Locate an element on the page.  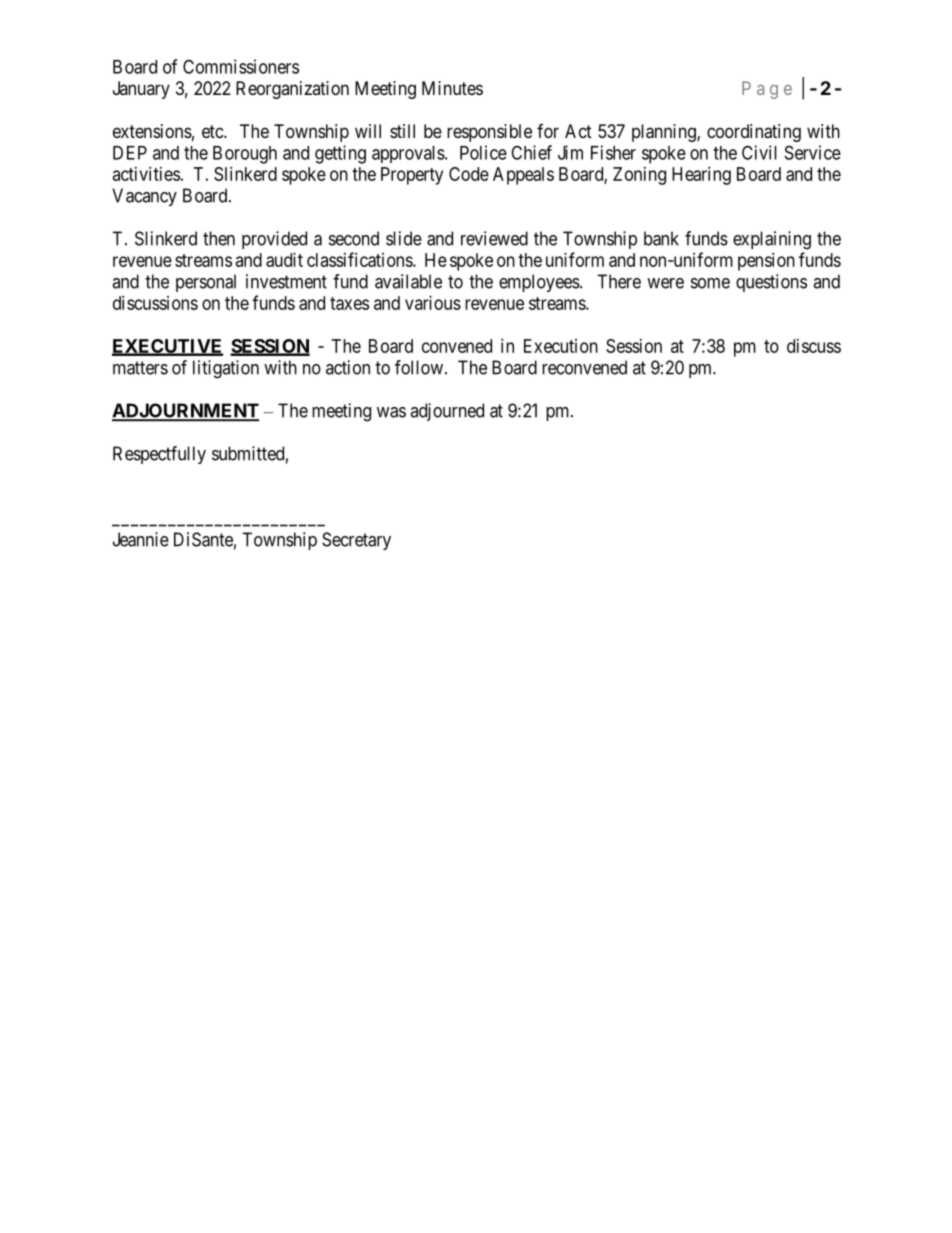
Secretary is located at coordinates (356, 541).
